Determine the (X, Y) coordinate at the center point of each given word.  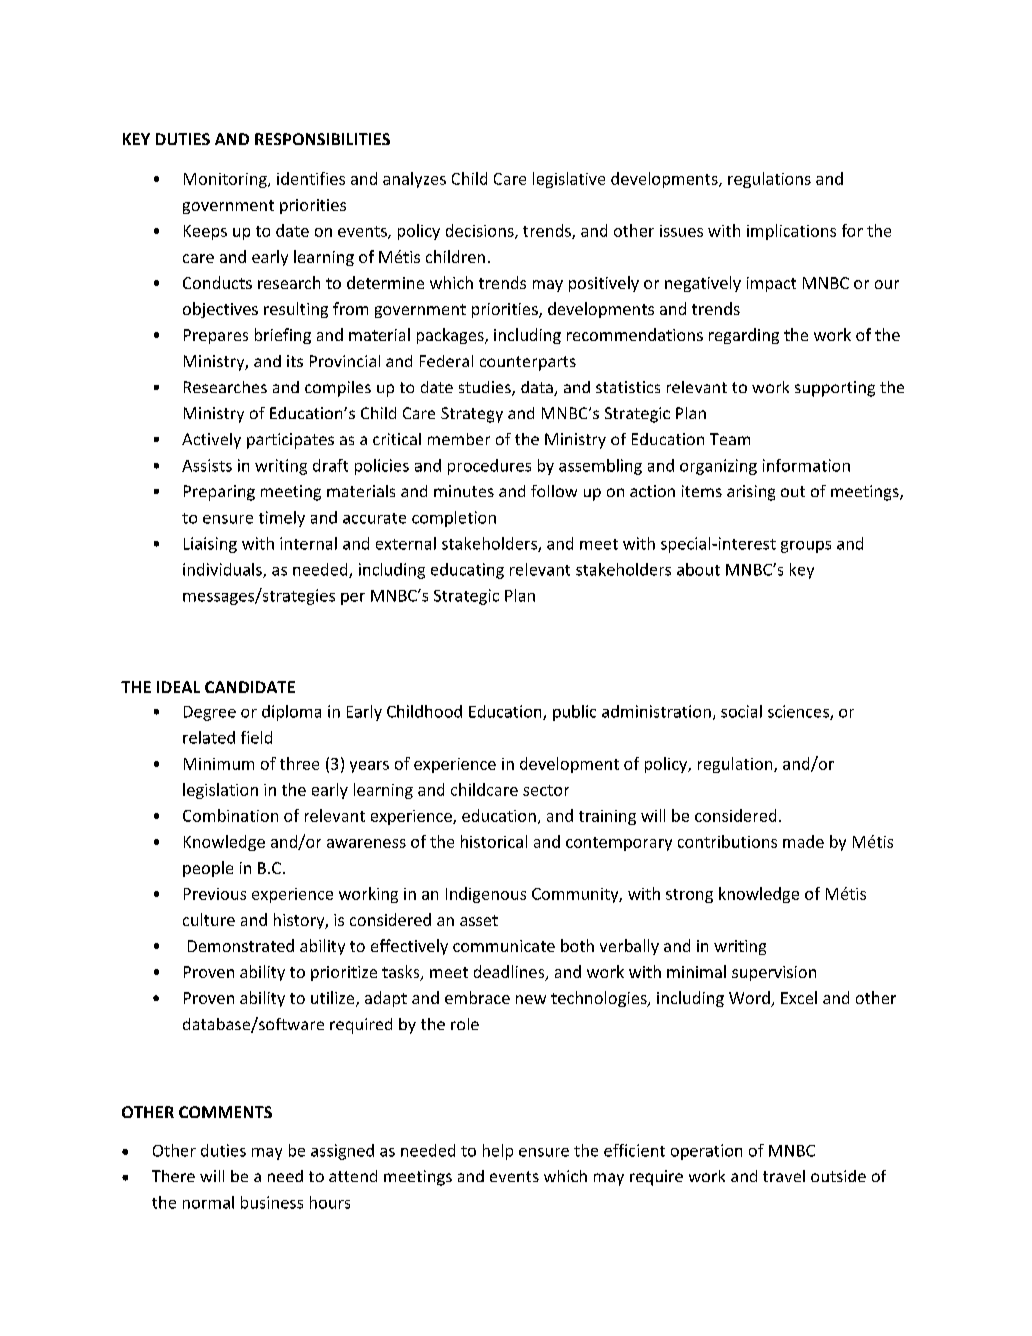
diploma (291, 713)
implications (791, 232)
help (498, 1152)
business (272, 1202)
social (741, 711)
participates (290, 441)
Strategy (472, 415)
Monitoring (226, 180)
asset (479, 920)
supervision (774, 973)
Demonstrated (241, 945)
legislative (569, 180)
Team (730, 439)
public (574, 713)
